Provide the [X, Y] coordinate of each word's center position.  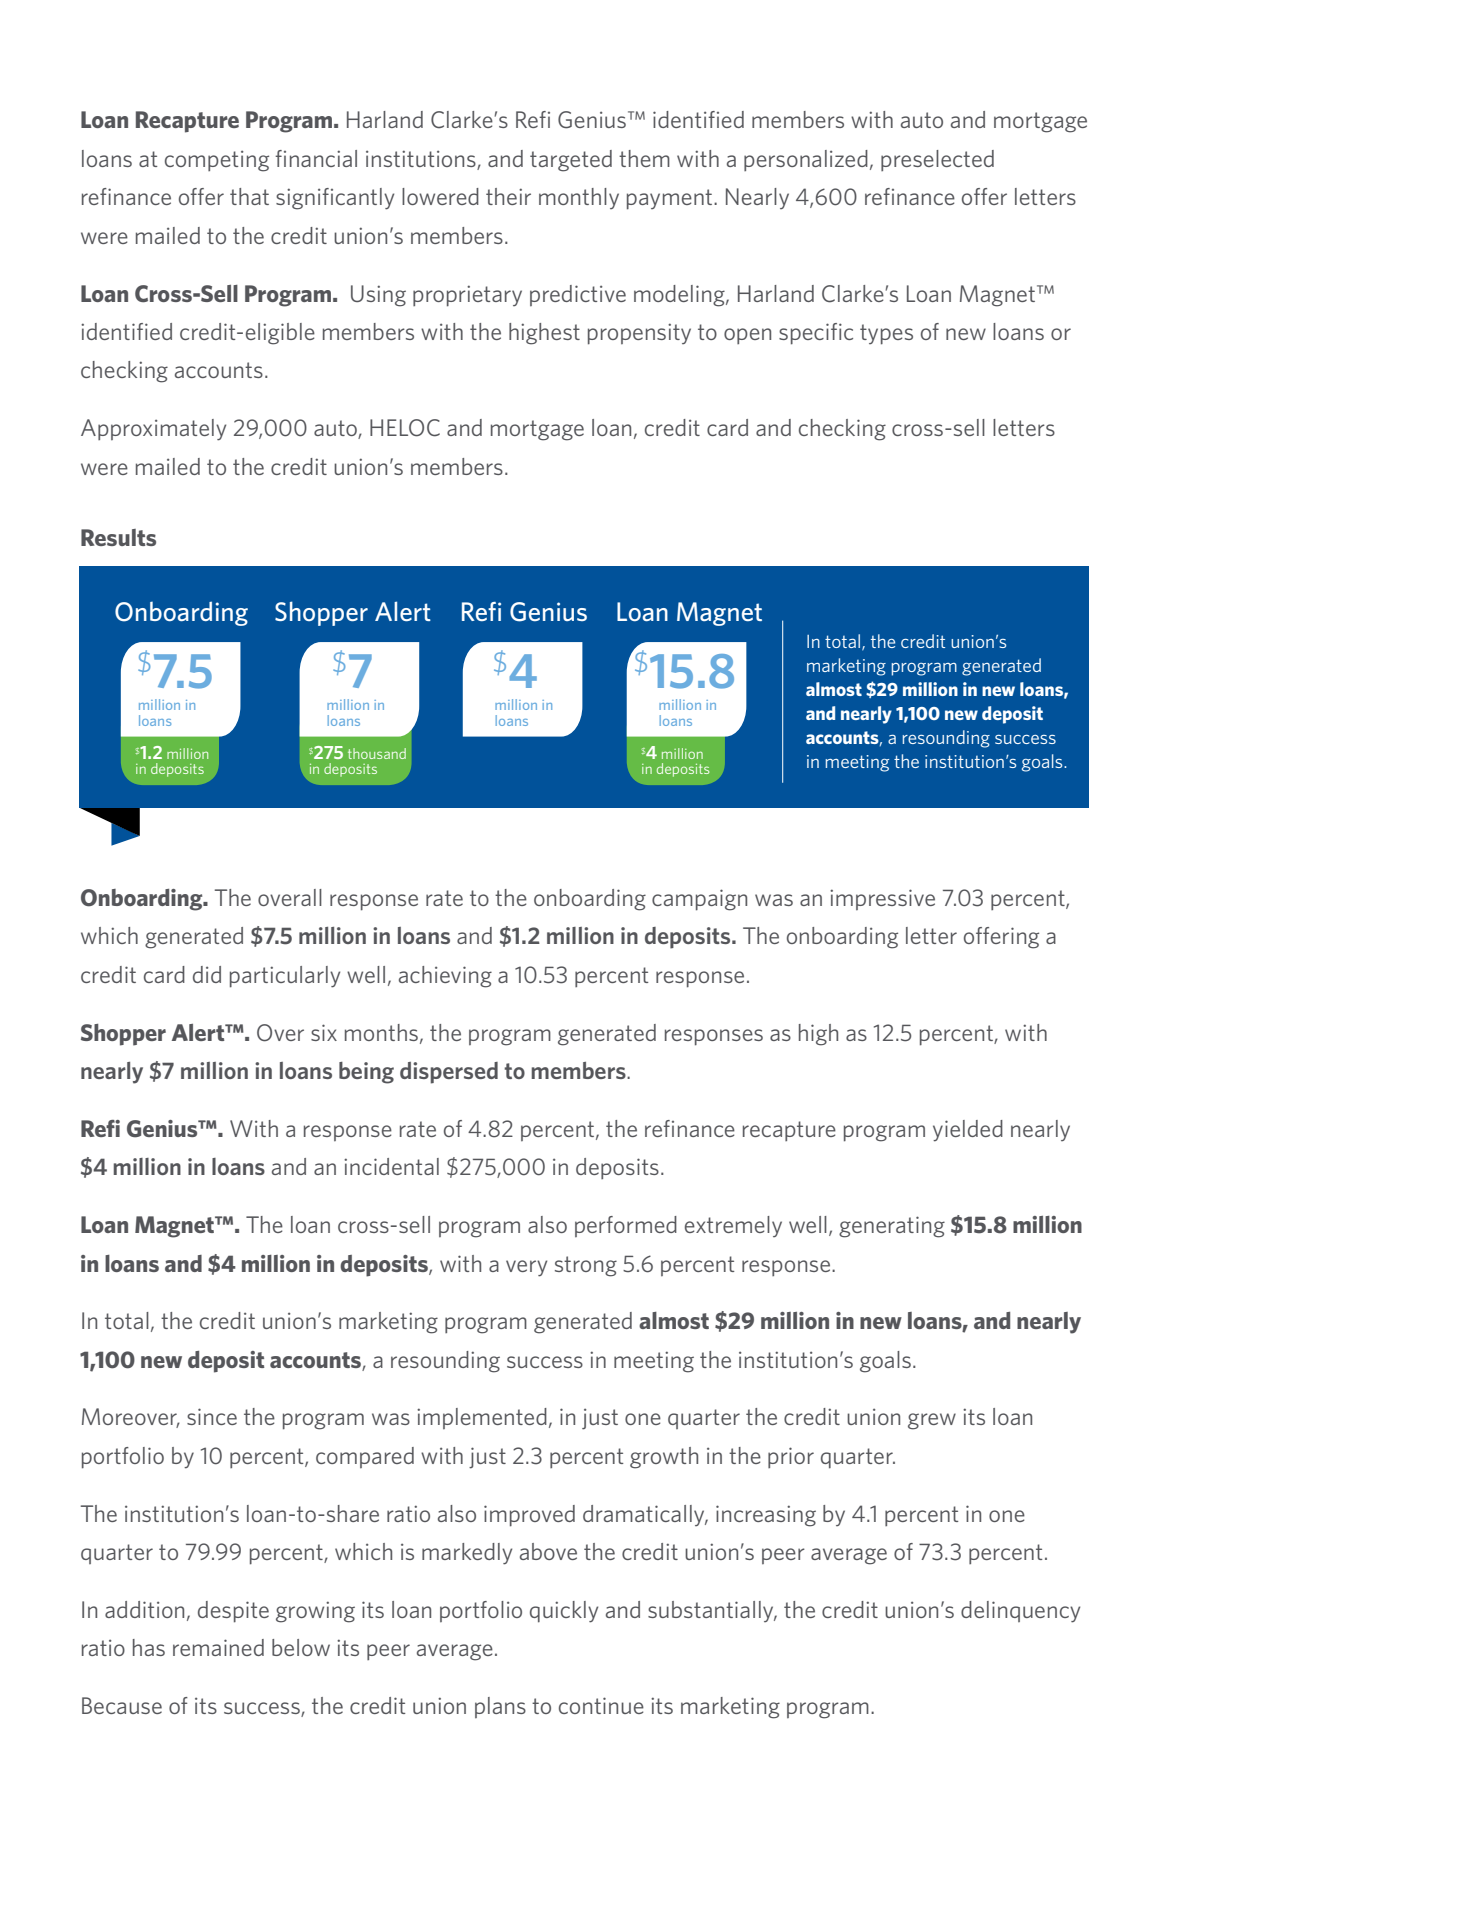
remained [218, 1647]
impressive [882, 899]
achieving [445, 977]
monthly [579, 198]
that [249, 196]
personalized [806, 160]
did [207, 974]
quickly [564, 1612]
